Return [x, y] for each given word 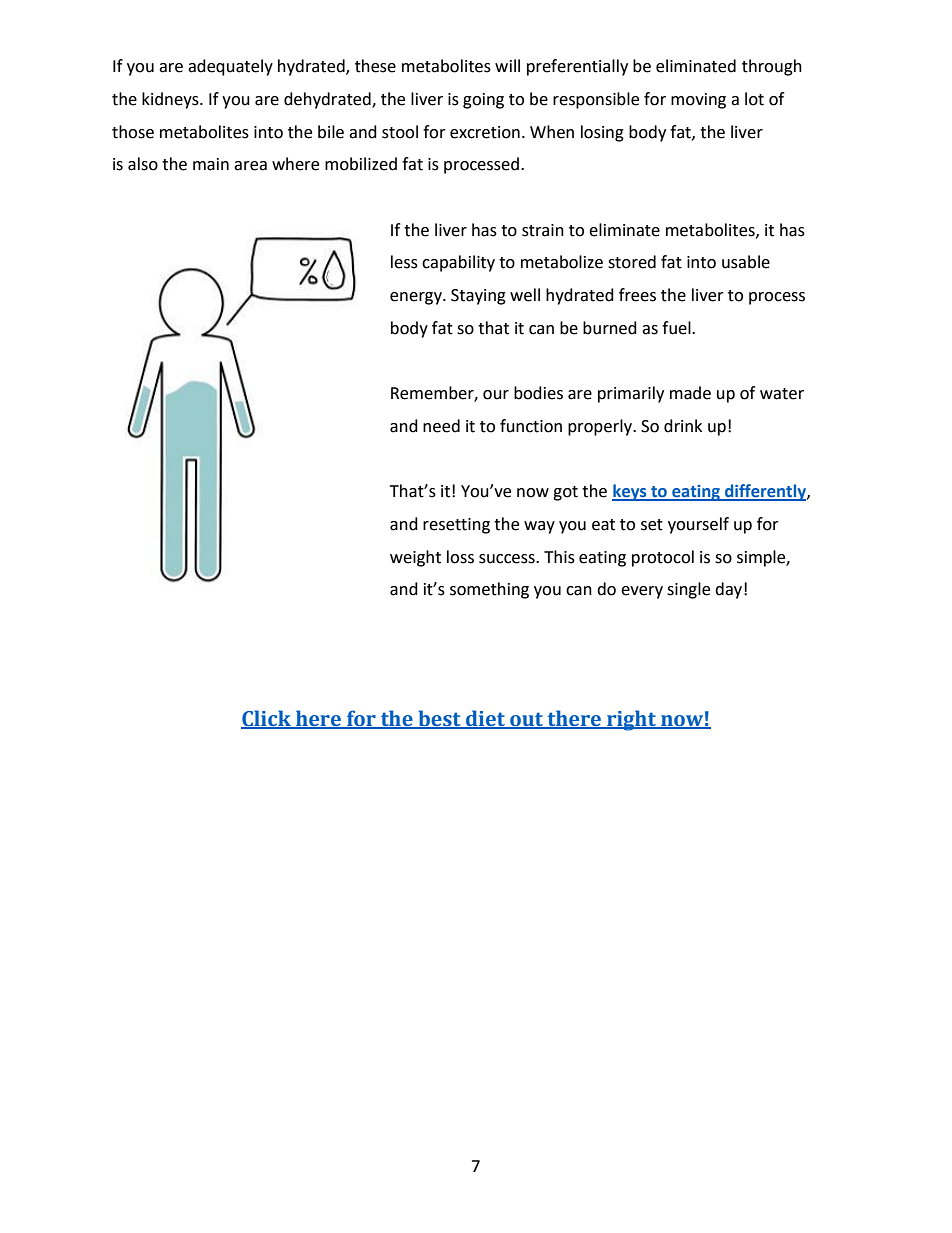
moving [698, 101]
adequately [230, 67]
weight [415, 558]
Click [267, 719]
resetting [456, 526]
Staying [478, 297]
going [483, 101]
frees [637, 295]
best [439, 719]
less [404, 262]
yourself [698, 525]
